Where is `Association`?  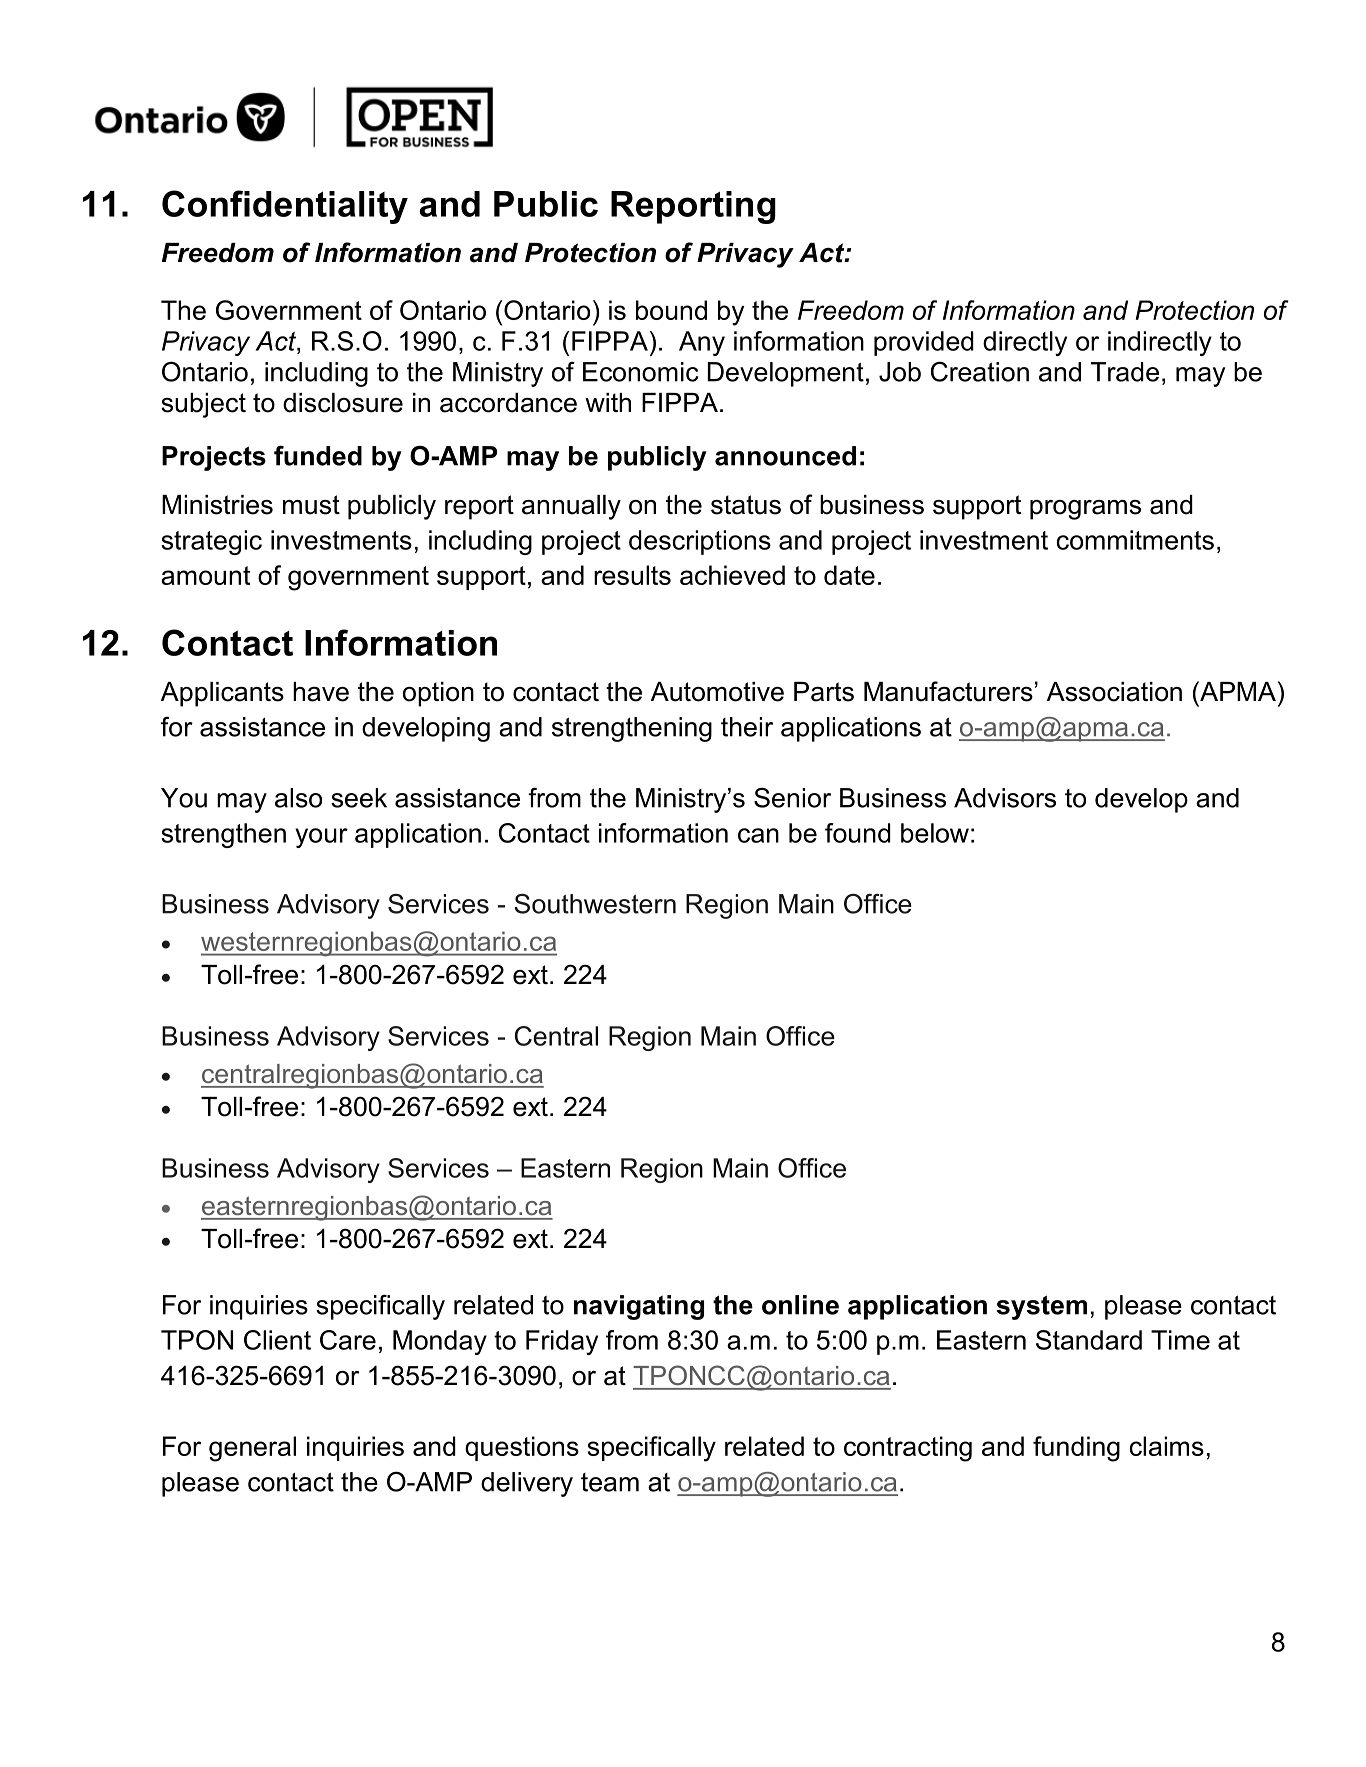 Association is located at coordinates (1114, 692).
